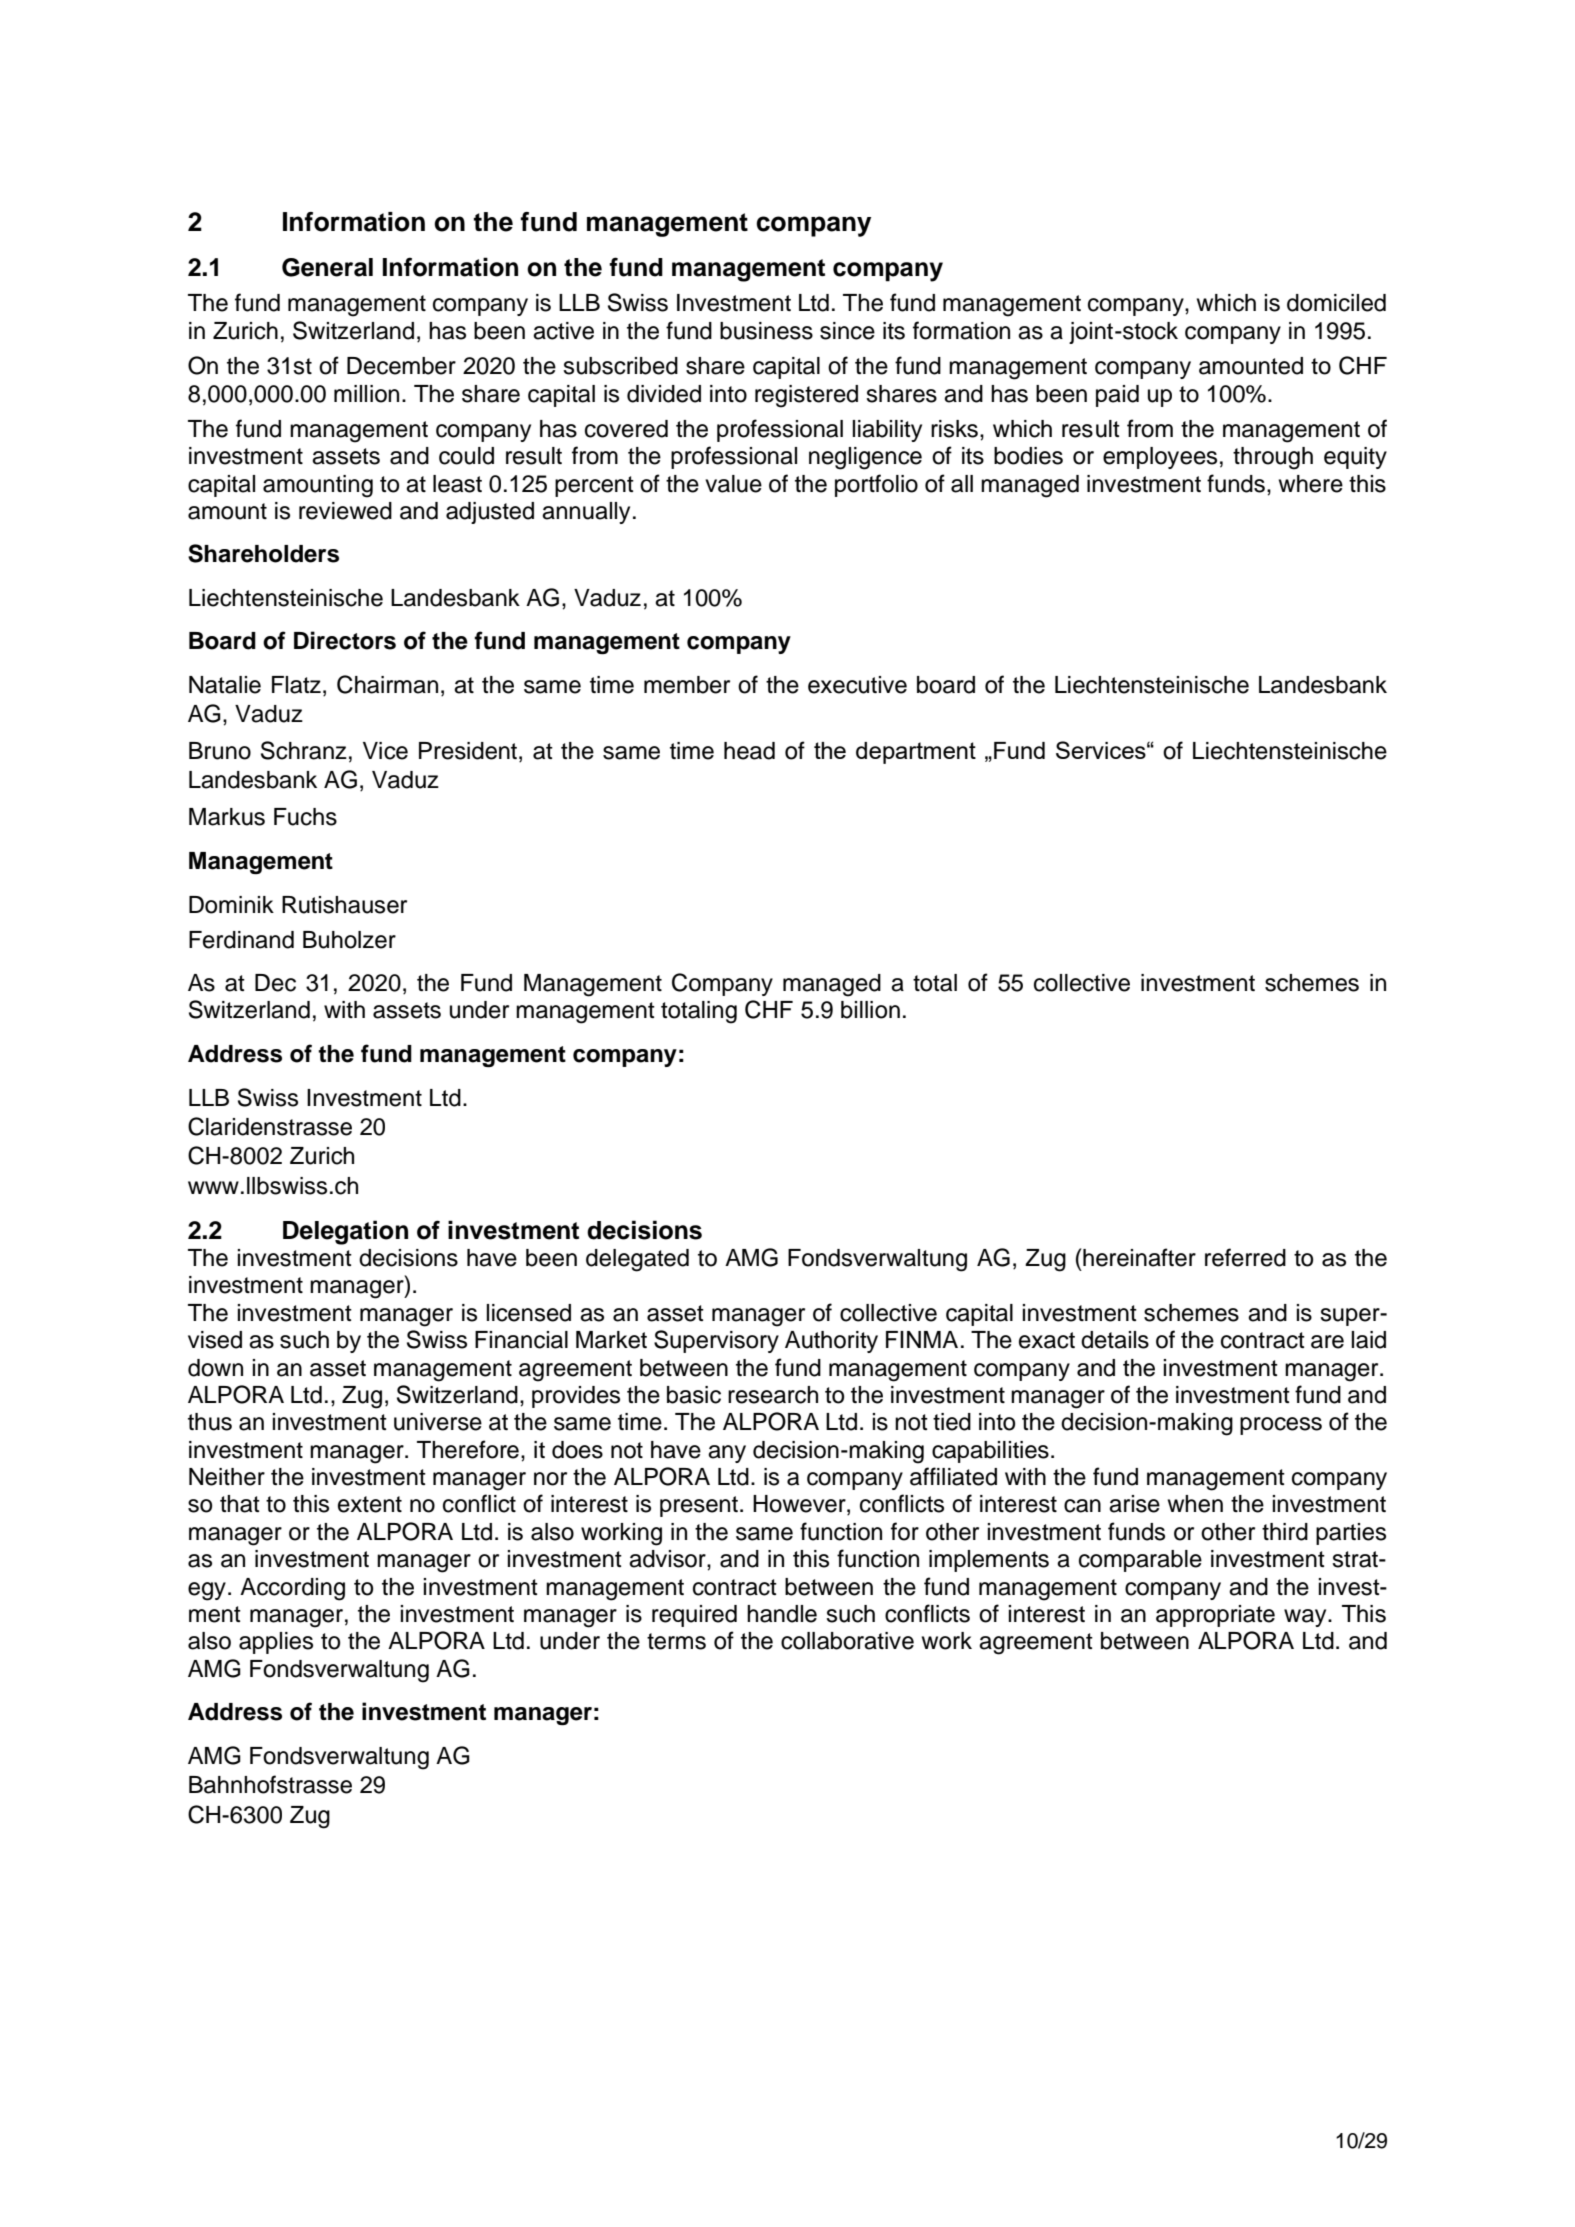  What do you see at coordinates (766, 331) in the screenshot?
I see `business` at bounding box center [766, 331].
